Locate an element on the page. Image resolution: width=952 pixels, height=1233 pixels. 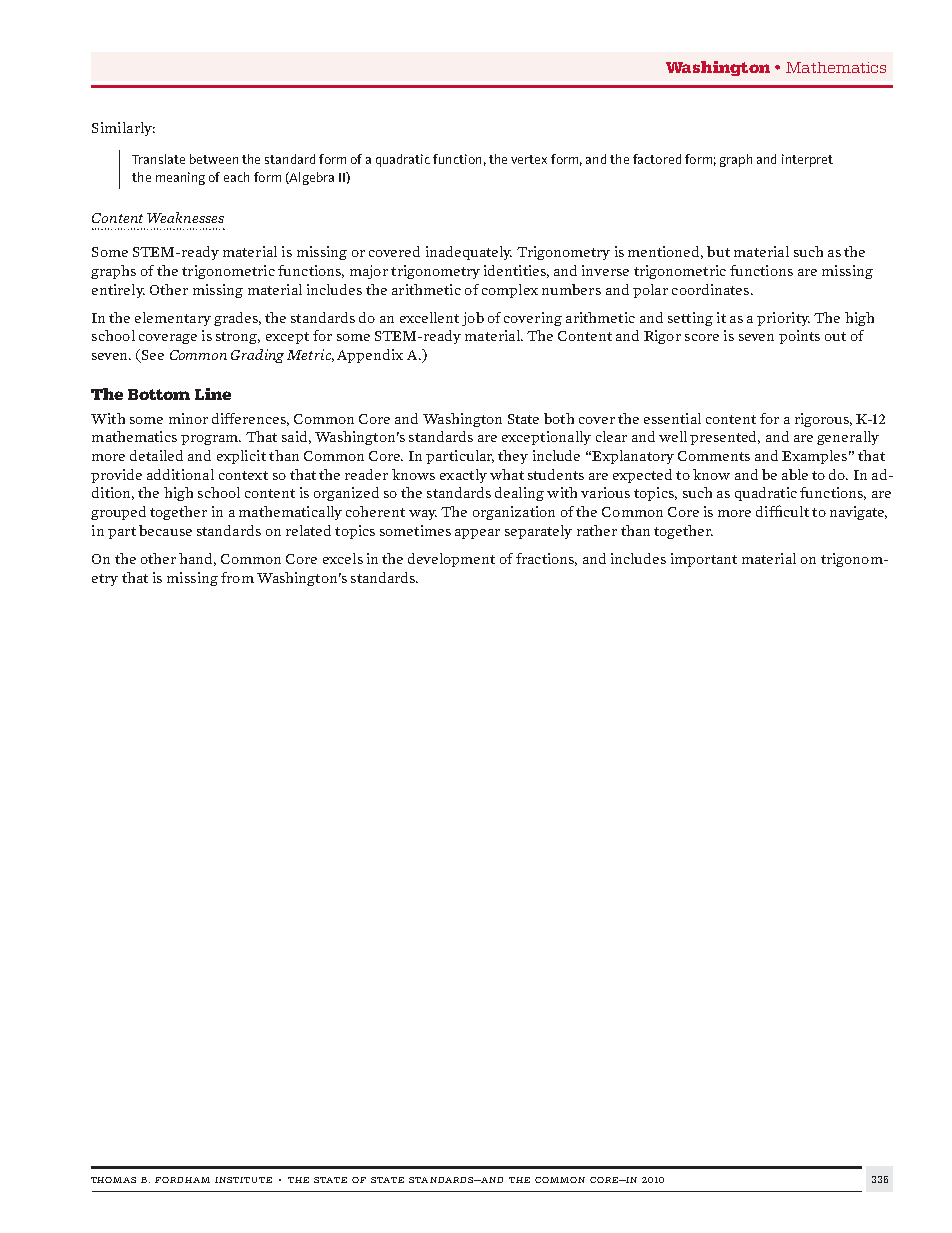
development is located at coordinates (451, 560).
